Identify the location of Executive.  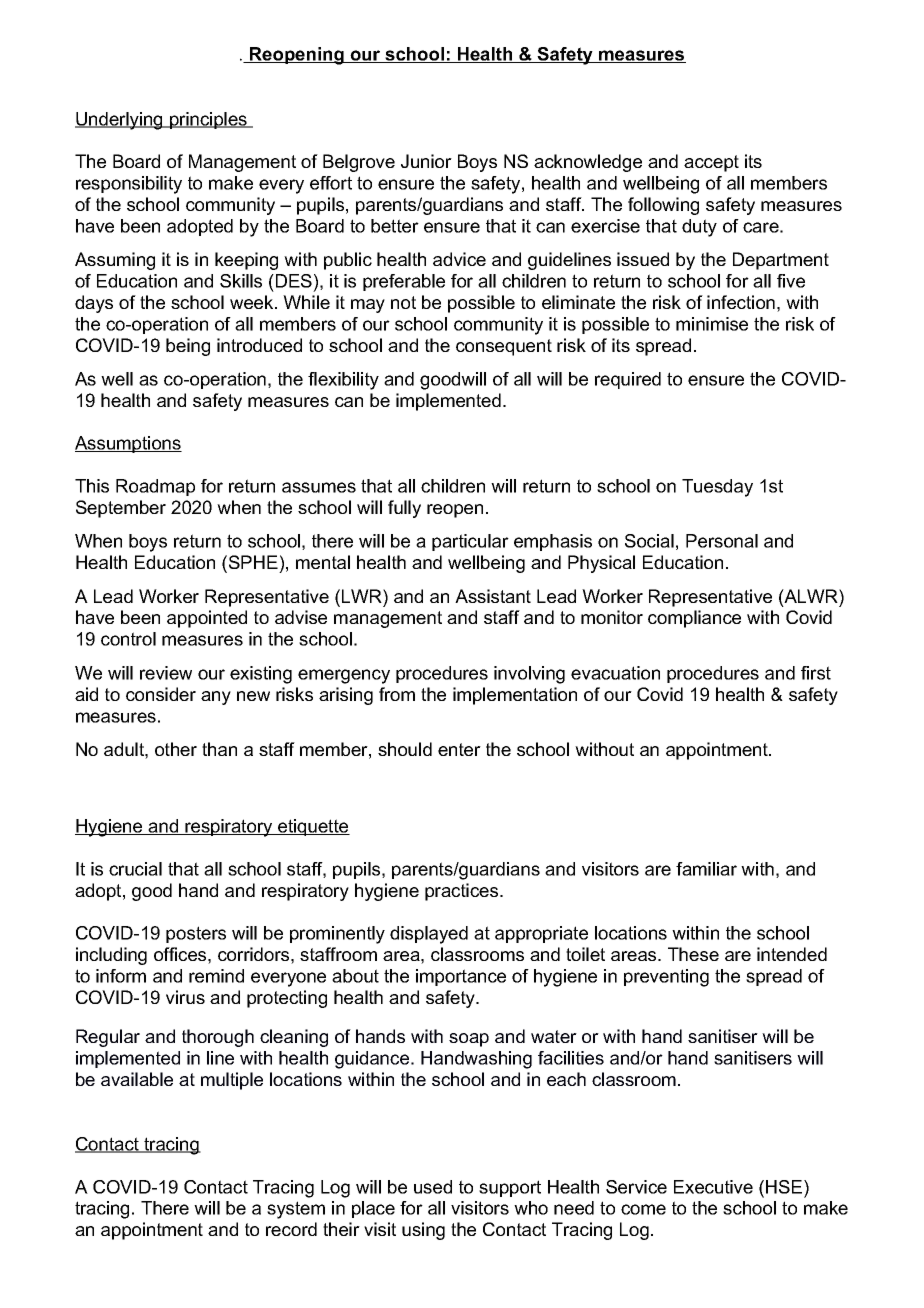
(713, 1187).
